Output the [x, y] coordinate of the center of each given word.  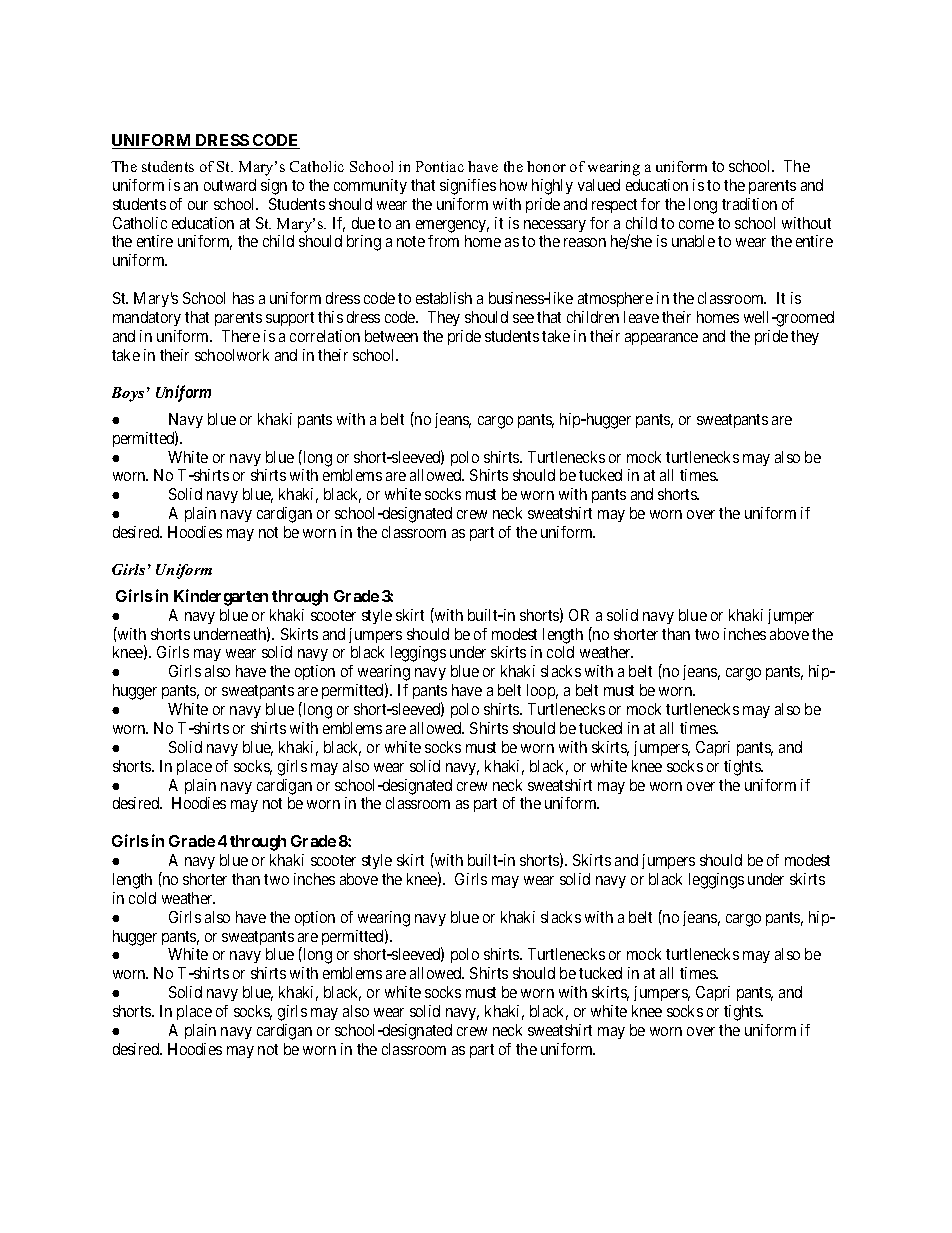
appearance [661, 339]
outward [230, 185]
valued [599, 185]
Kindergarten [221, 597]
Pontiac [440, 166]
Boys [128, 394]
